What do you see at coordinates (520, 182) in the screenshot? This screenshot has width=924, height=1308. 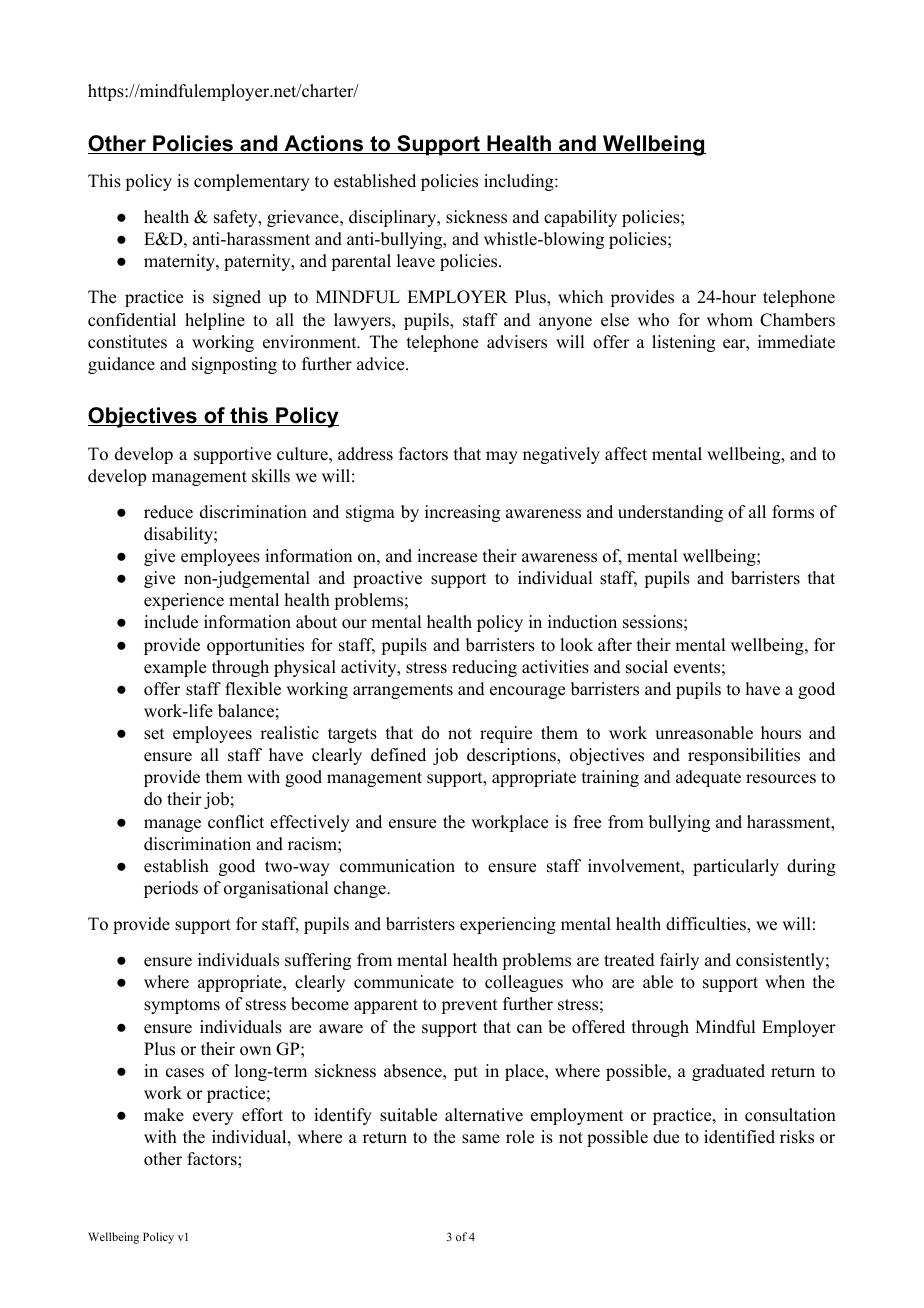 I see `including` at bounding box center [520, 182].
